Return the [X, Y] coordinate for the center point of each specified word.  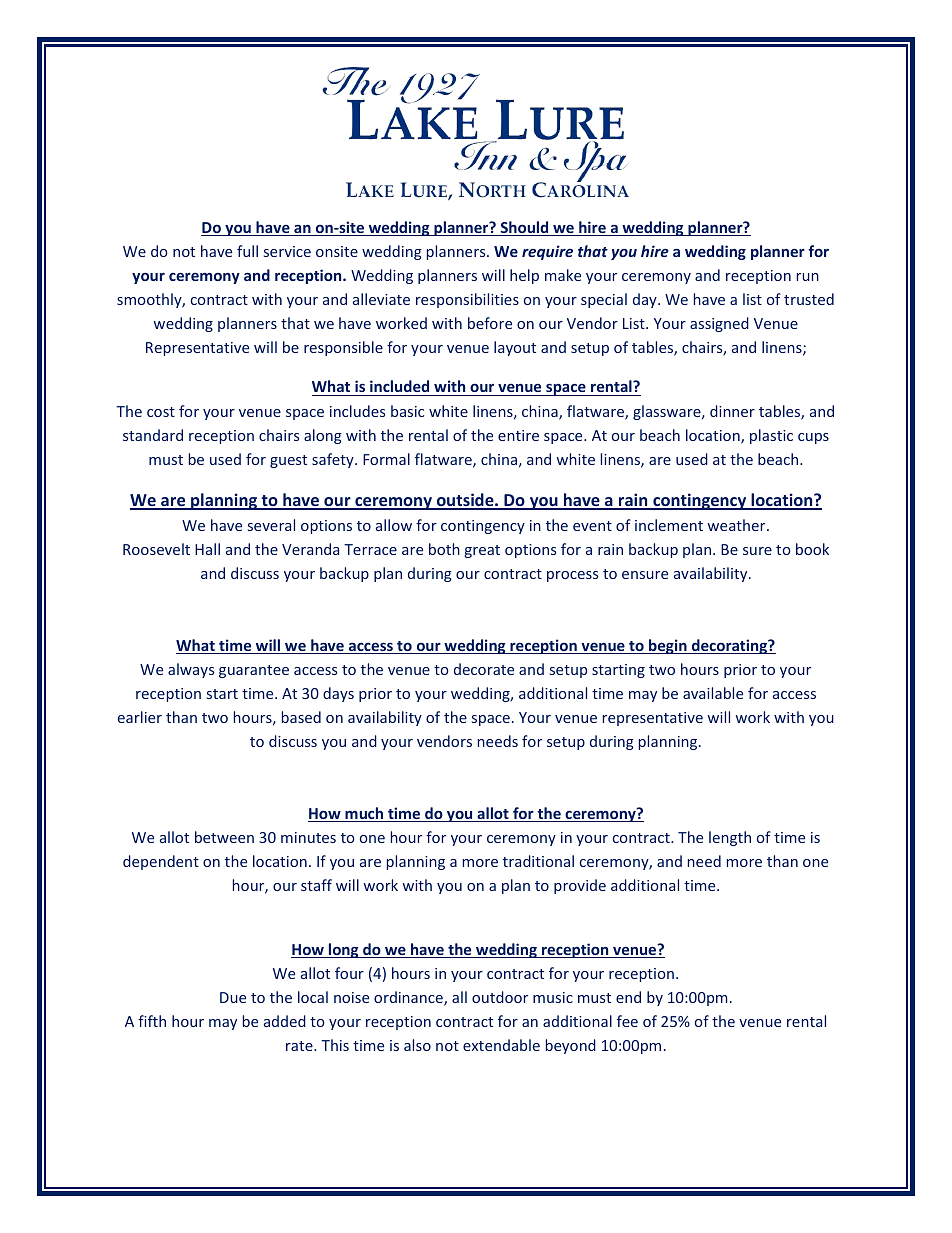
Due [233, 997]
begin [668, 646]
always [191, 670]
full [247, 251]
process [572, 576]
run [808, 277]
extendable [501, 1045]
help [524, 276]
